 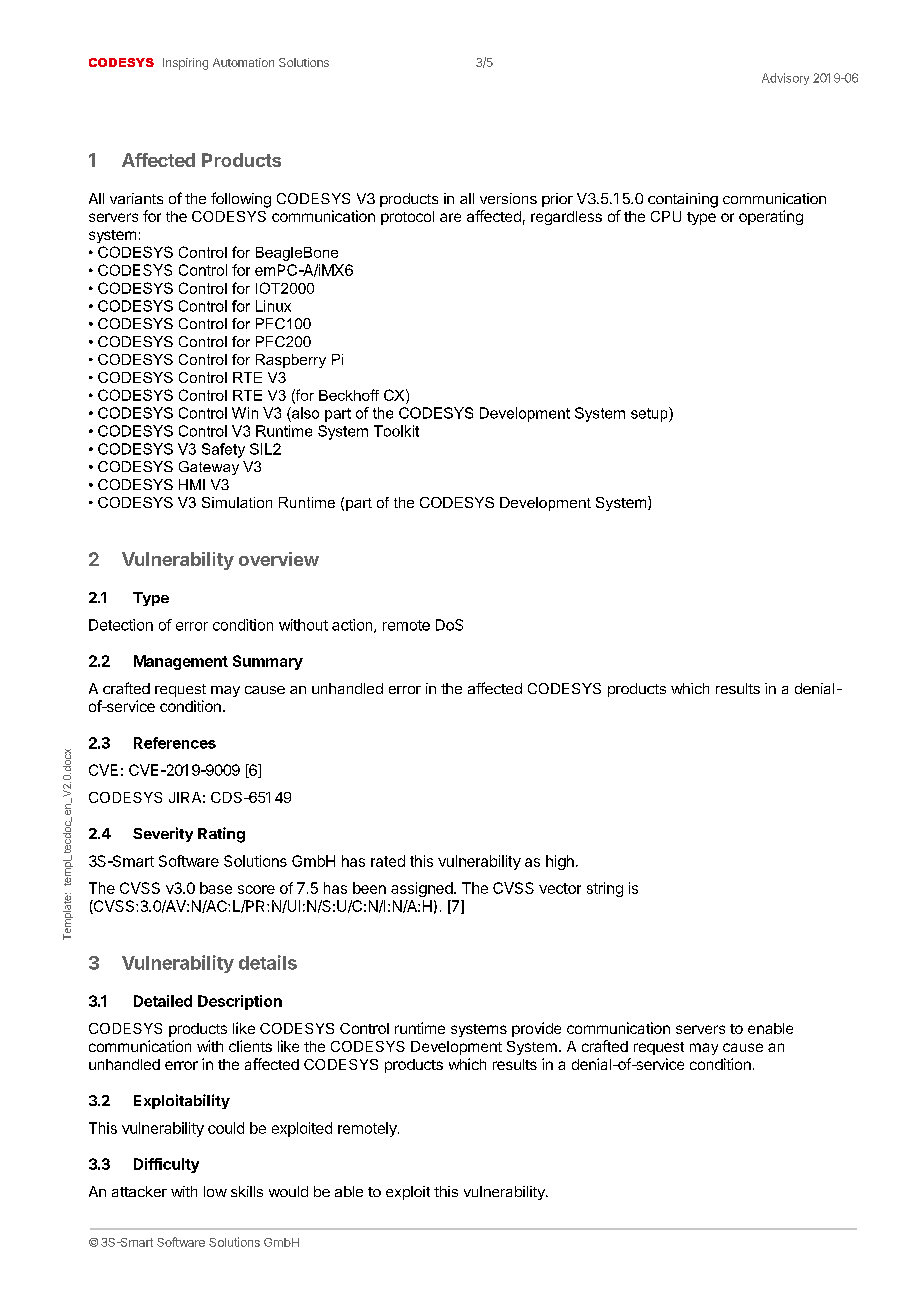 What do you see at coordinates (785, 79) in the screenshot?
I see `Advisory` at bounding box center [785, 79].
